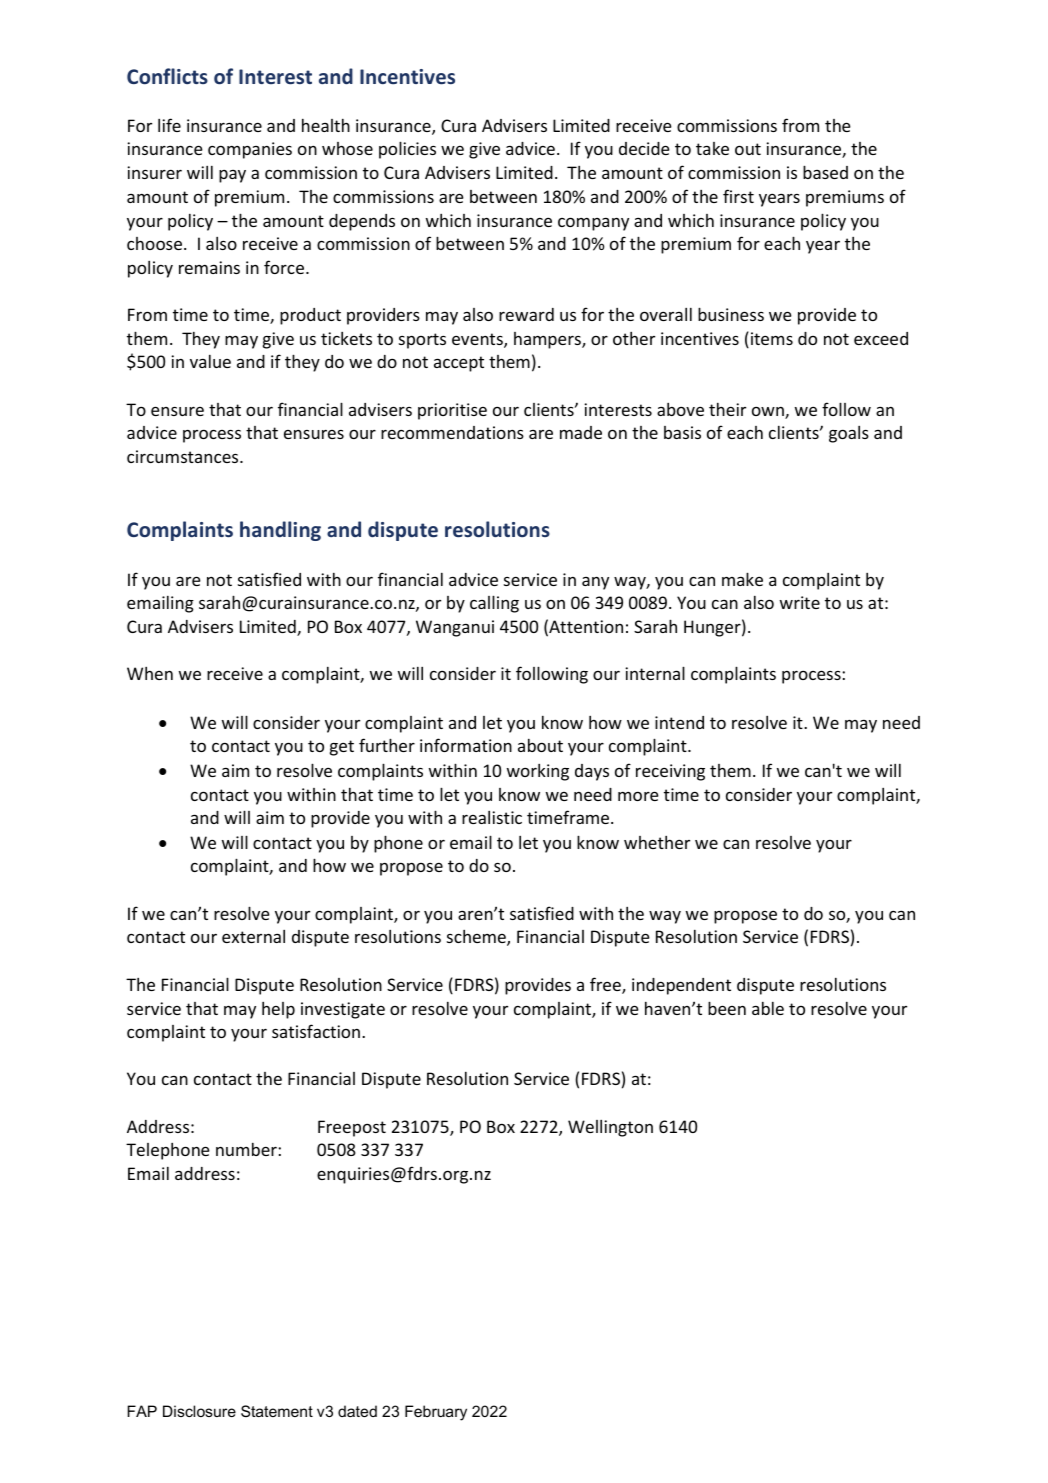  I want to click on handling, so click(280, 531).
